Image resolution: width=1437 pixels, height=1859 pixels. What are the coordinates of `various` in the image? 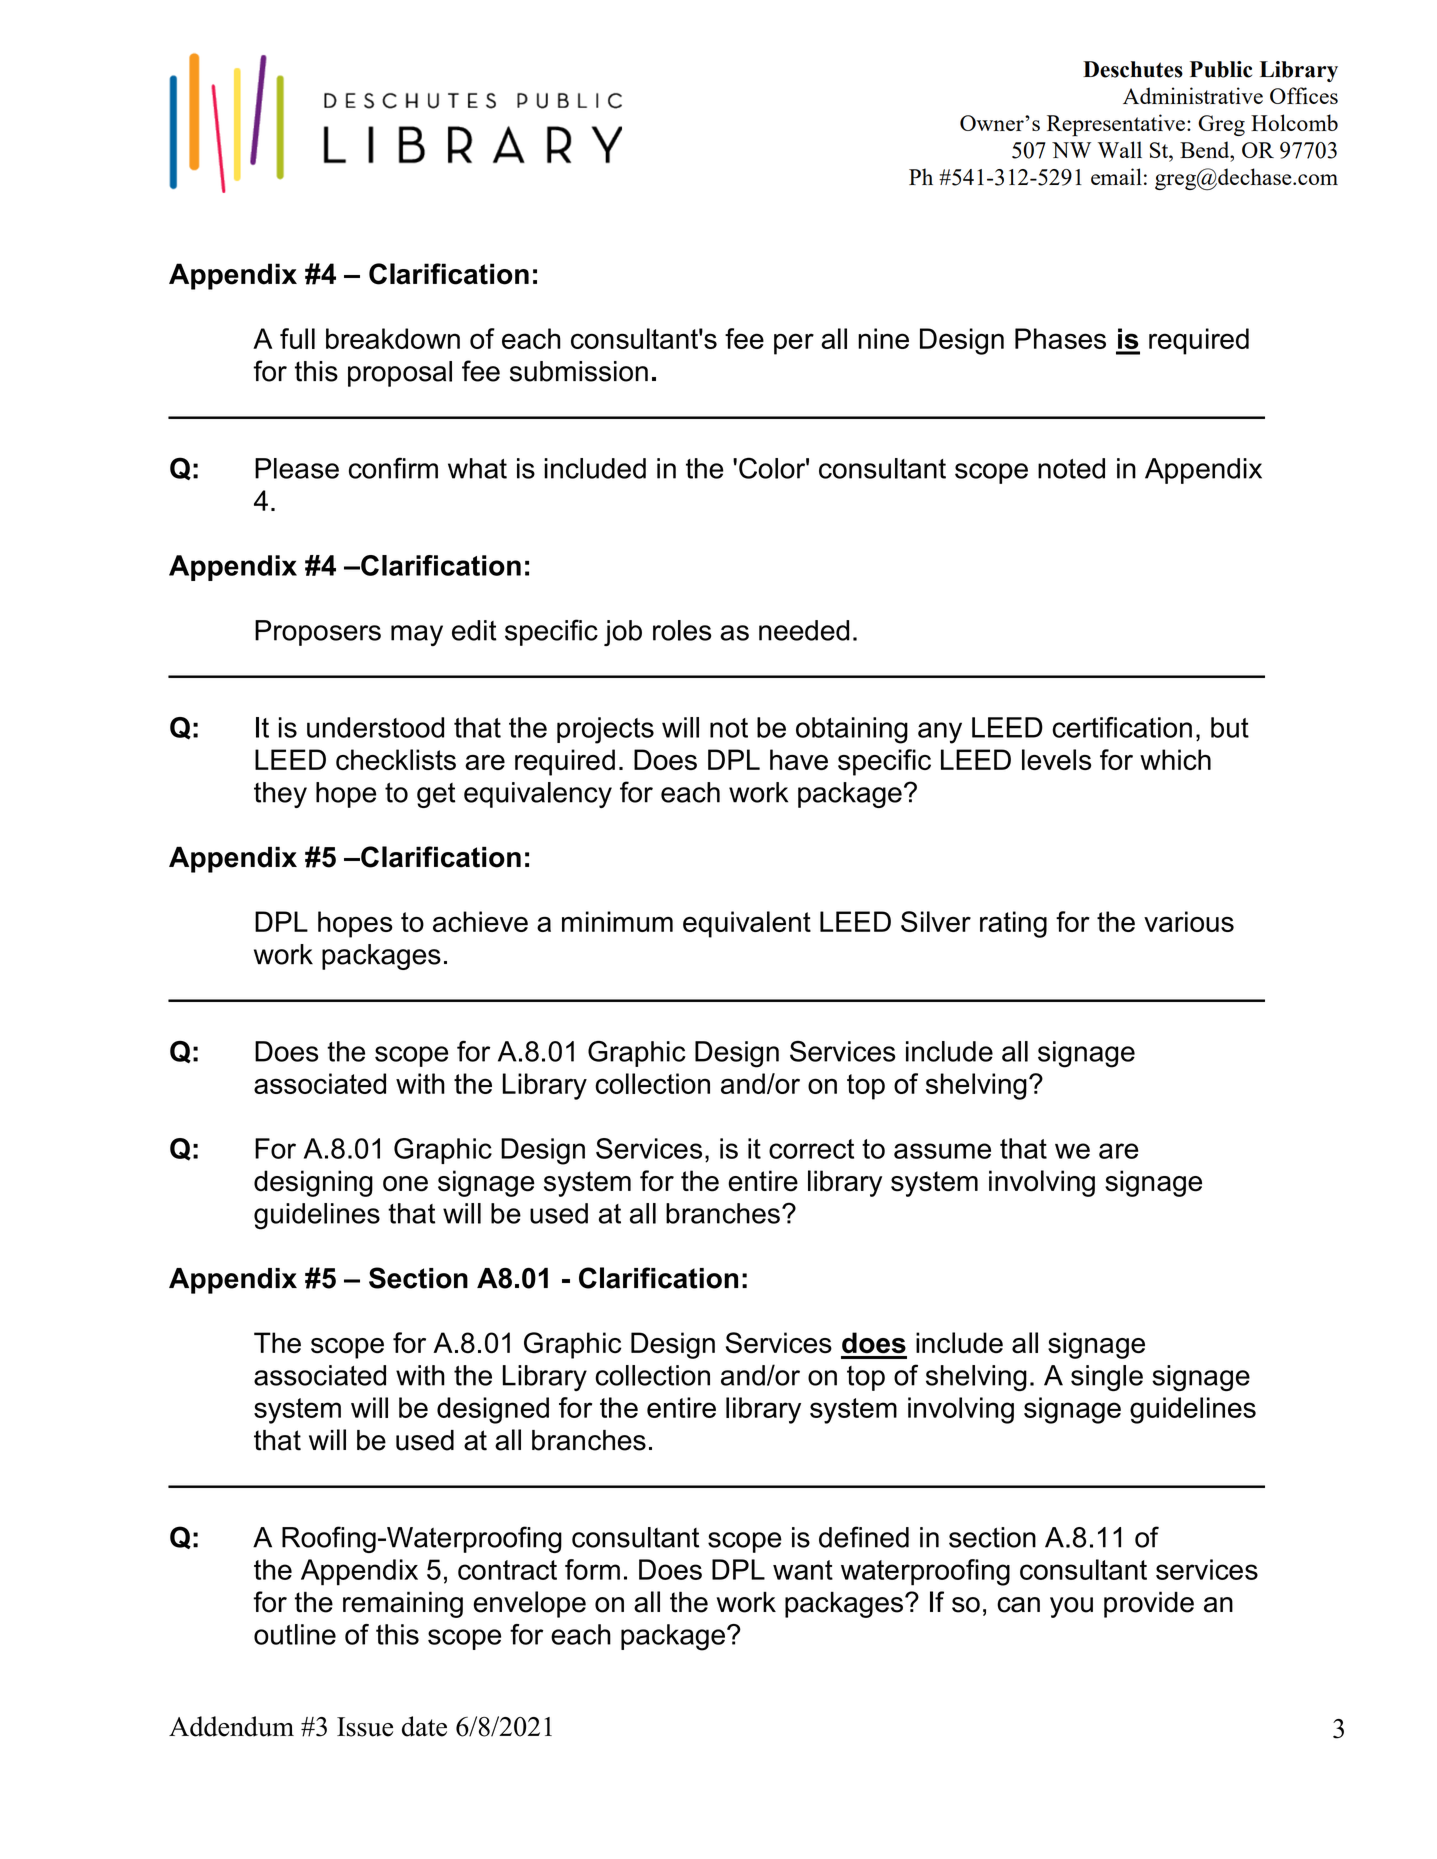 It's located at (1189, 921).
